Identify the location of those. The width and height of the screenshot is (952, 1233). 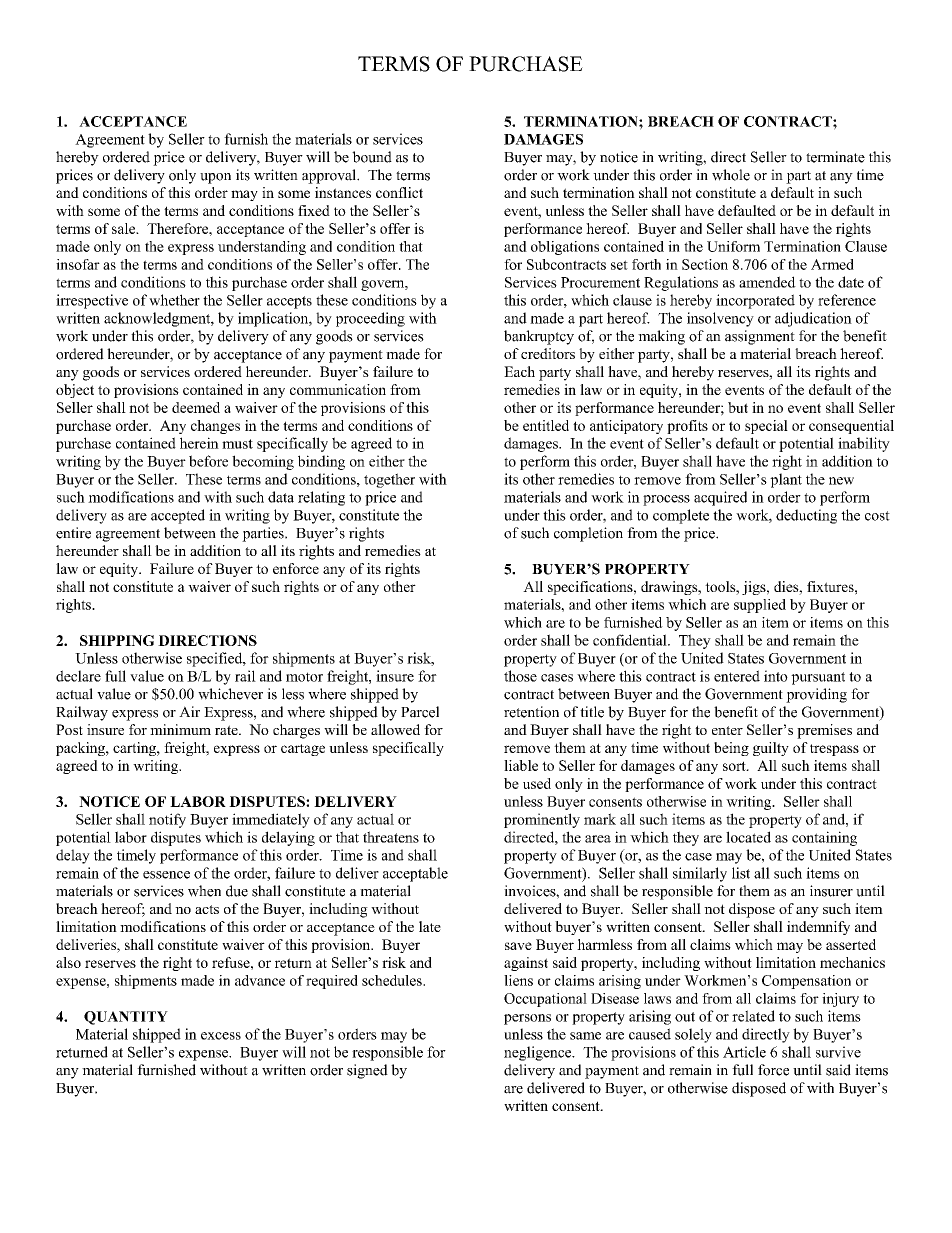
(520, 676).
